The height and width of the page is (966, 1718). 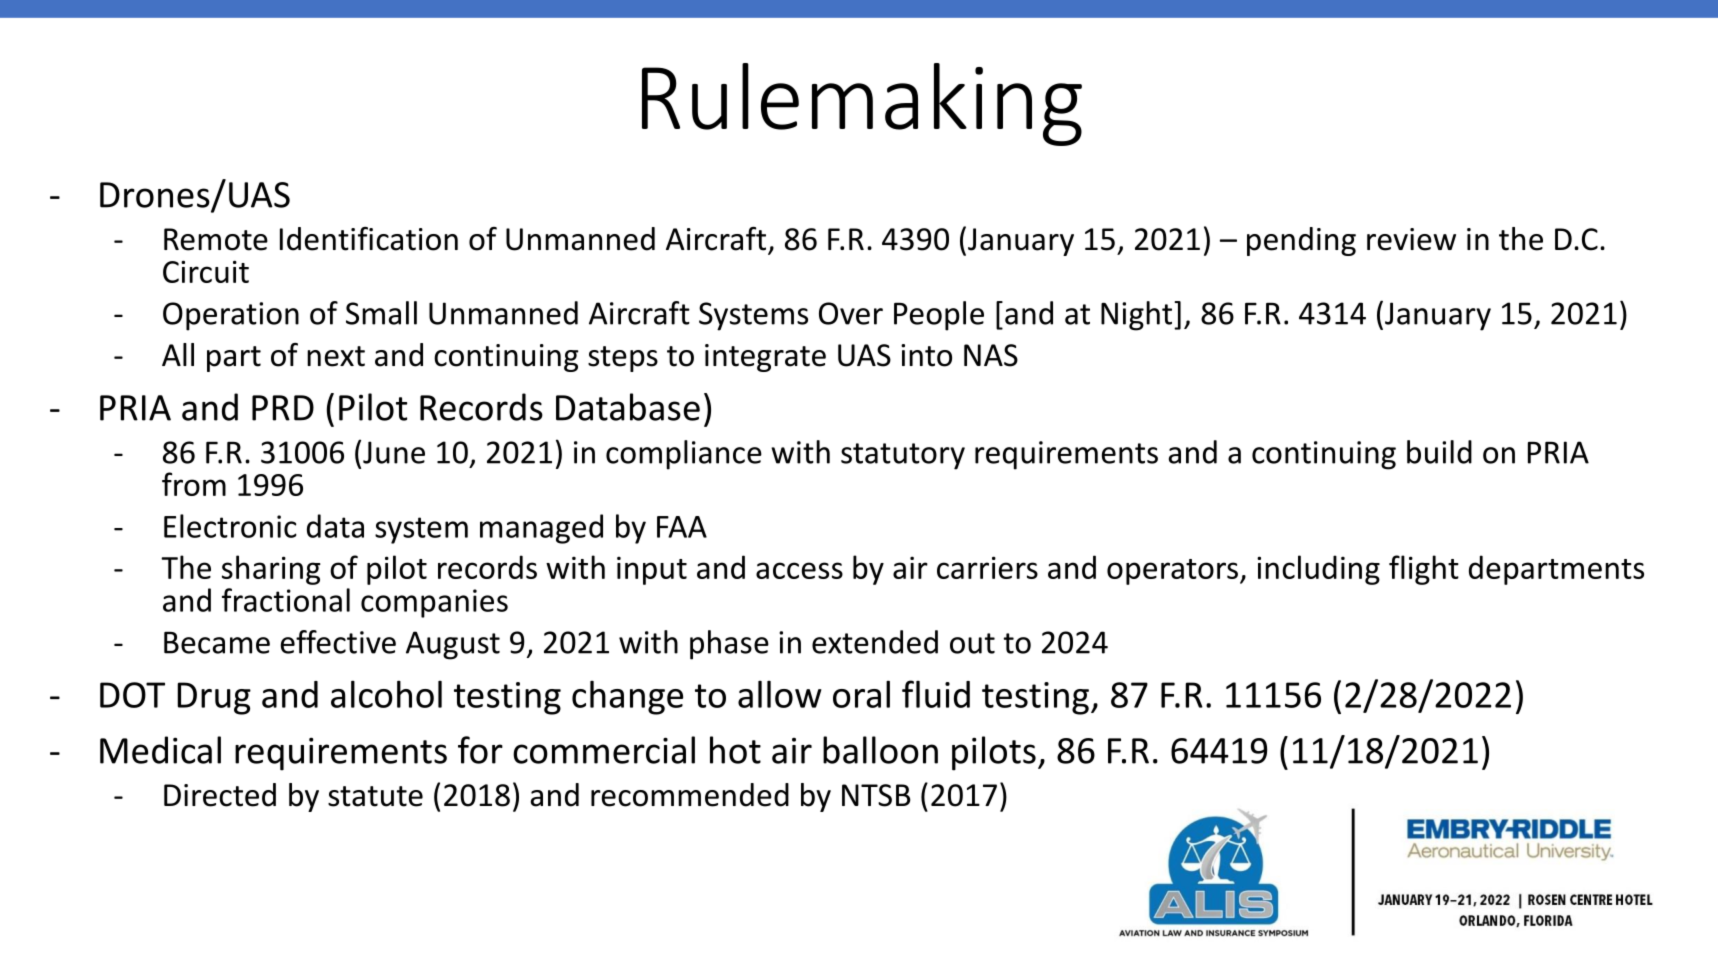 I want to click on pending, so click(x=1301, y=241).
